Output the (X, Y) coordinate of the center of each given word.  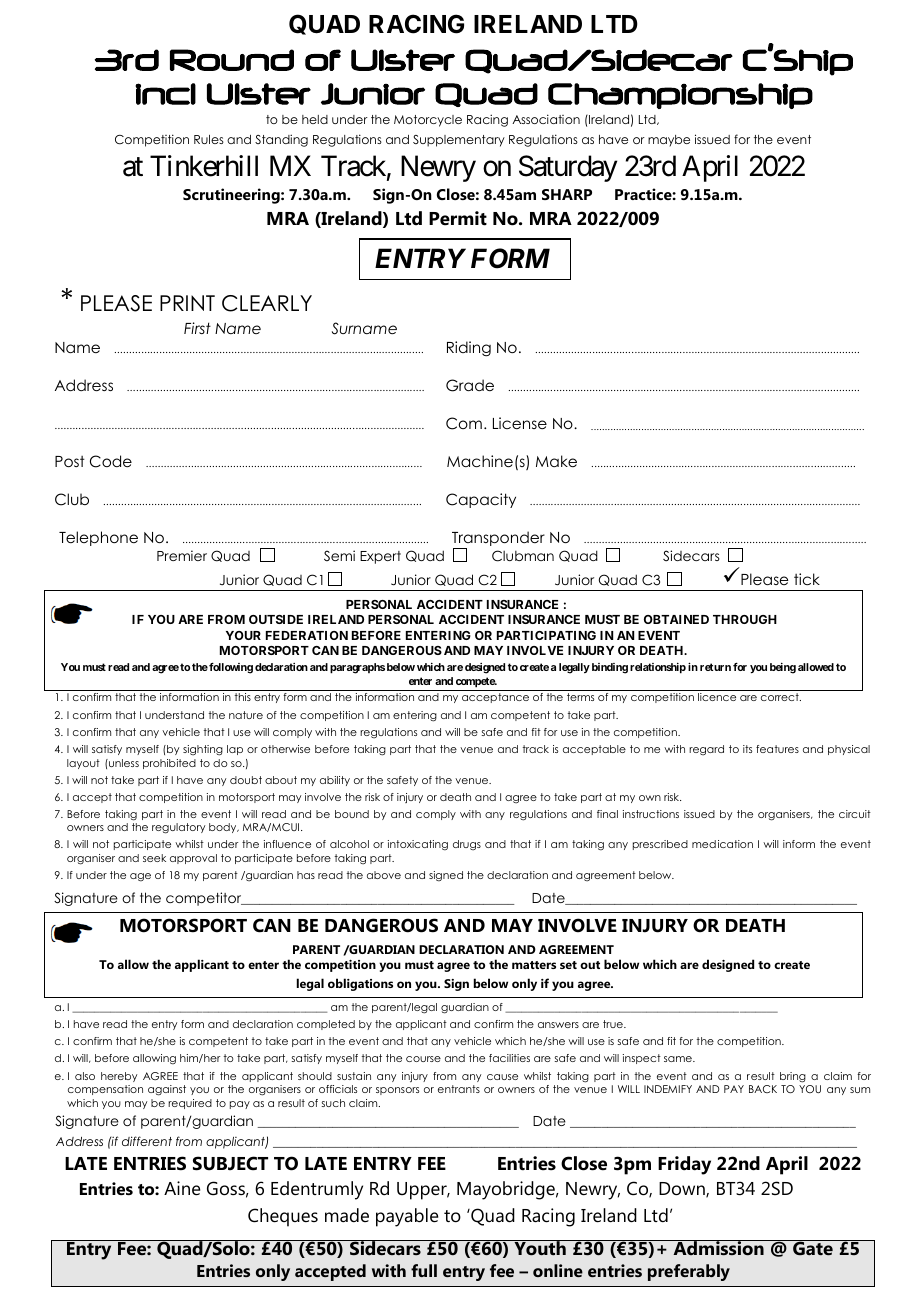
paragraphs (357, 668)
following (230, 668)
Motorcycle (428, 121)
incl (165, 94)
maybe (669, 141)
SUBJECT (230, 1163)
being (783, 668)
